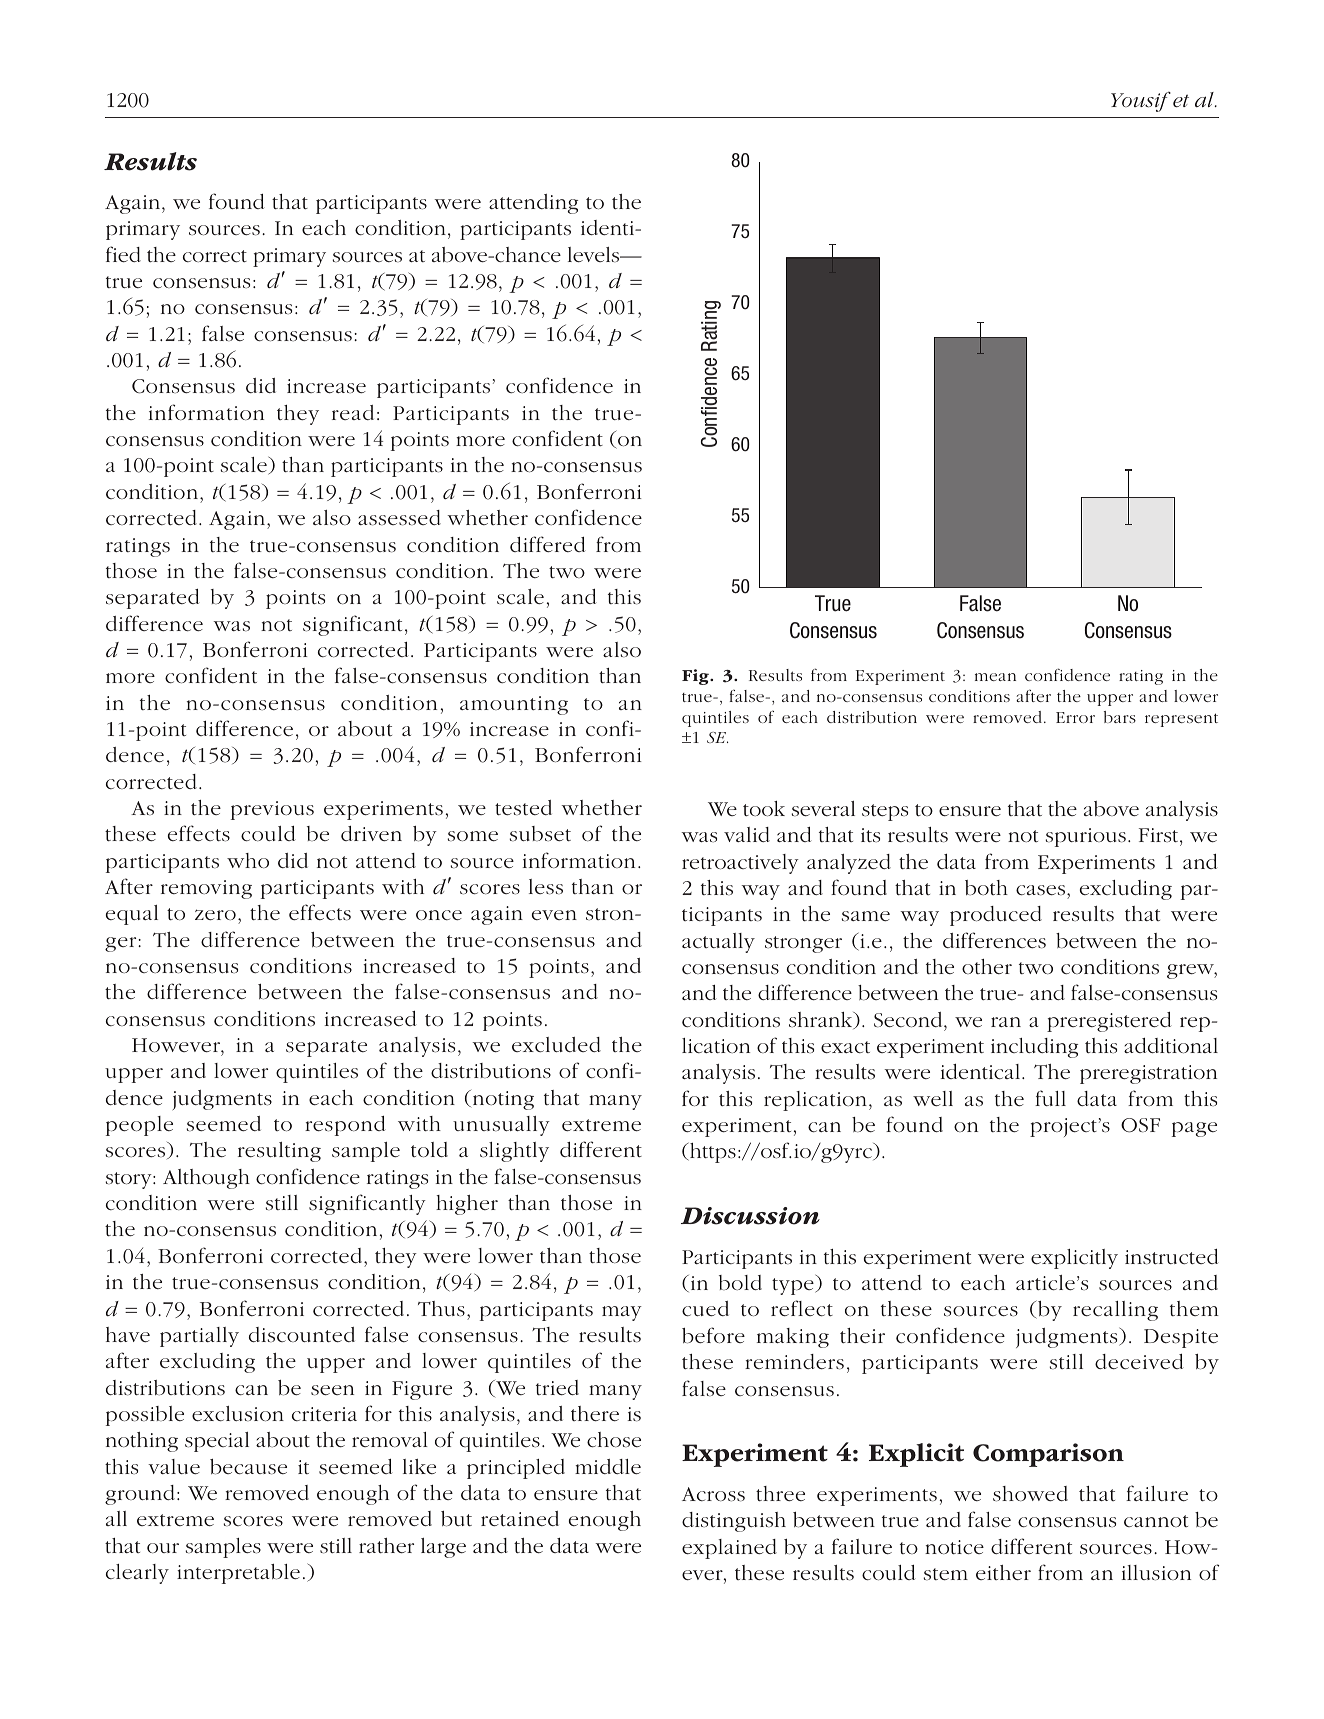  I want to click on mean, so click(995, 677).
